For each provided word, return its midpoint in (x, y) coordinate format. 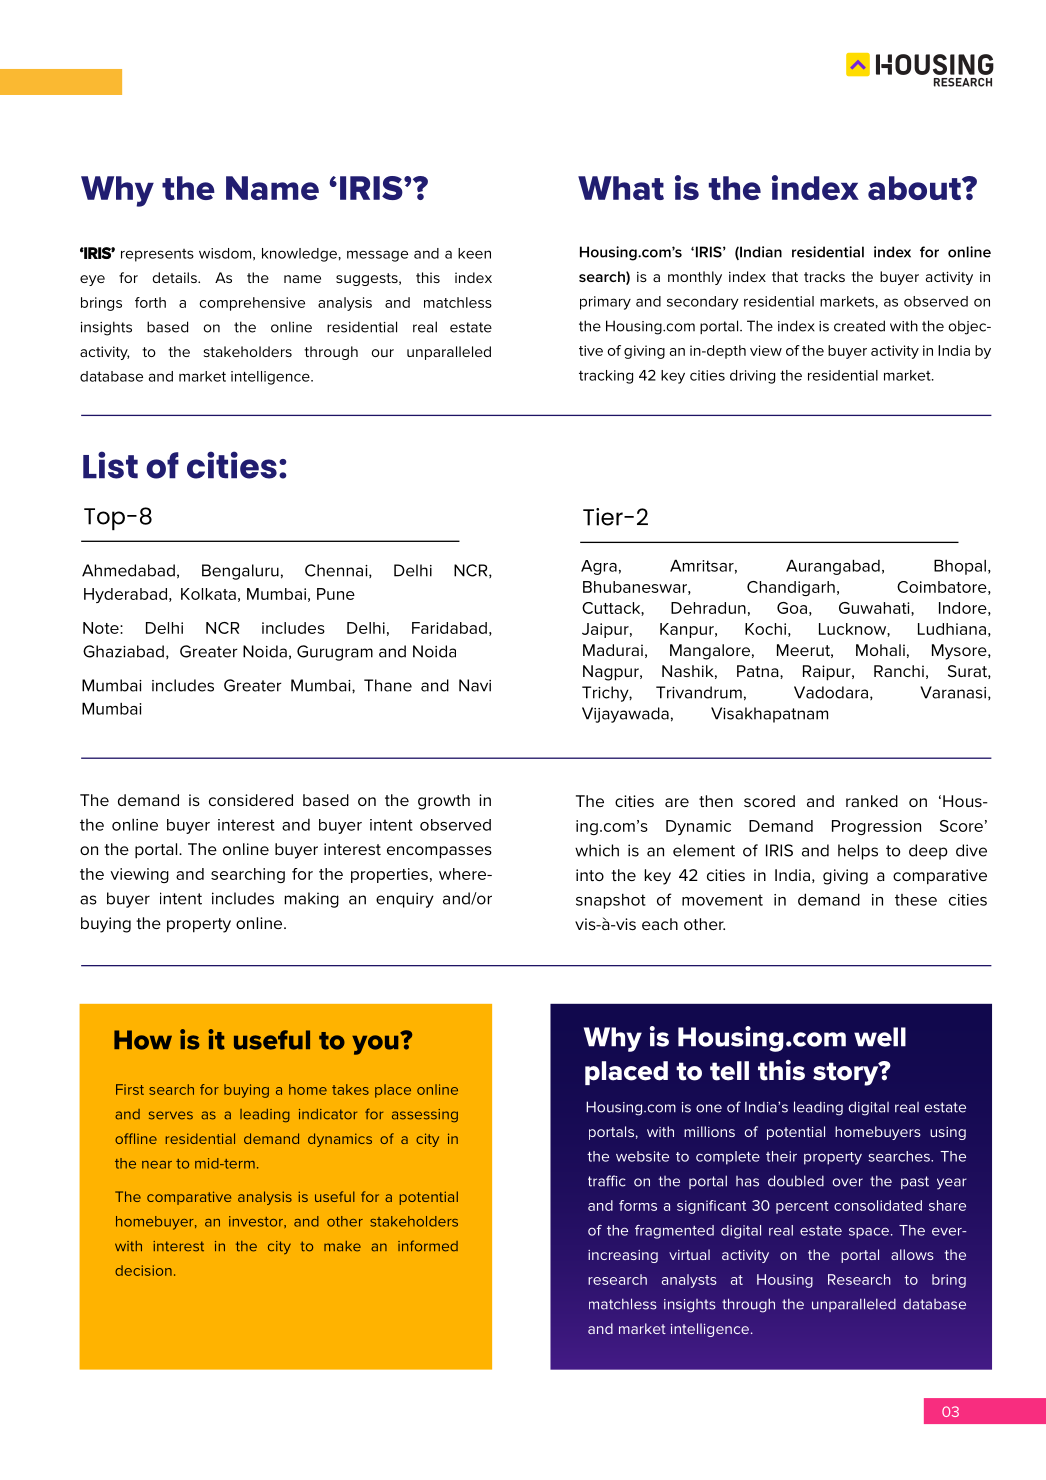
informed (428, 1246)
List (110, 465)
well (880, 1037)
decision (143, 1270)
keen (474, 253)
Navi (475, 685)
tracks (824, 276)
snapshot (611, 901)
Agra (599, 567)
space (869, 1233)
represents (157, 255)
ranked (872, 801)
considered (251, 800)
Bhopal (960, 567)
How (143, 1040)
